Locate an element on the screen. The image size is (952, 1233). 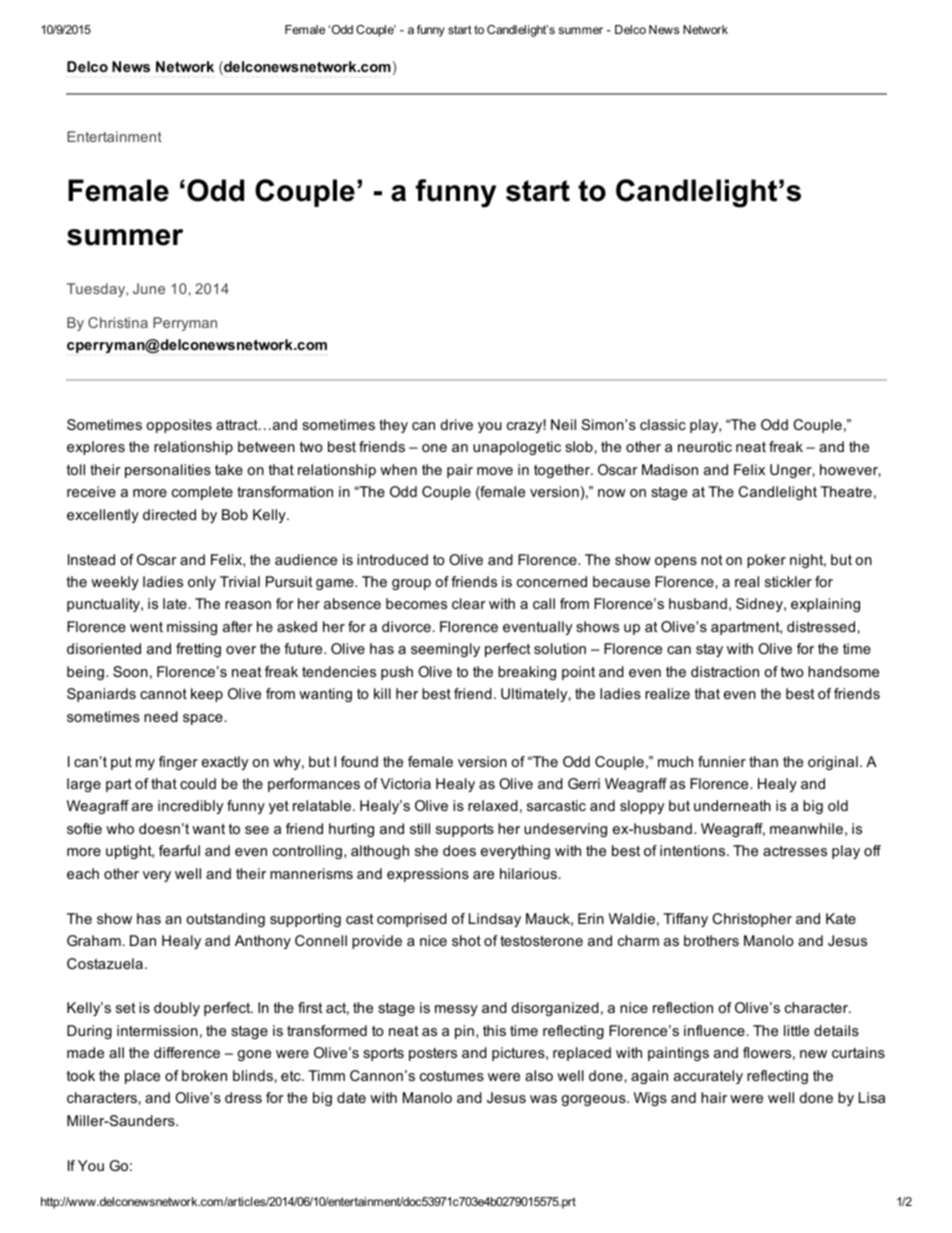
clear is located at coordinates (469, 603).
